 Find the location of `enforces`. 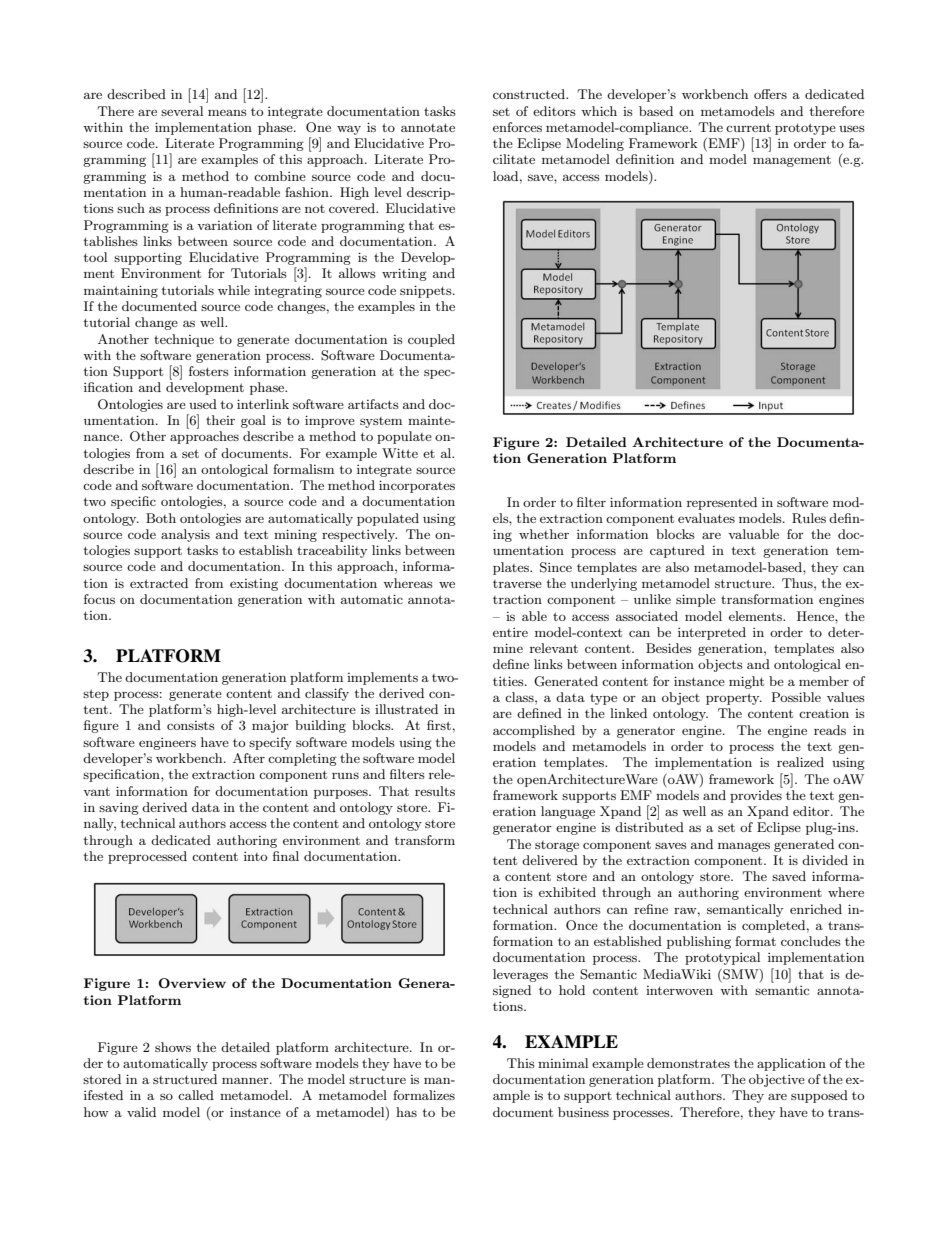

enforces is located at coordinates (517, 127).
